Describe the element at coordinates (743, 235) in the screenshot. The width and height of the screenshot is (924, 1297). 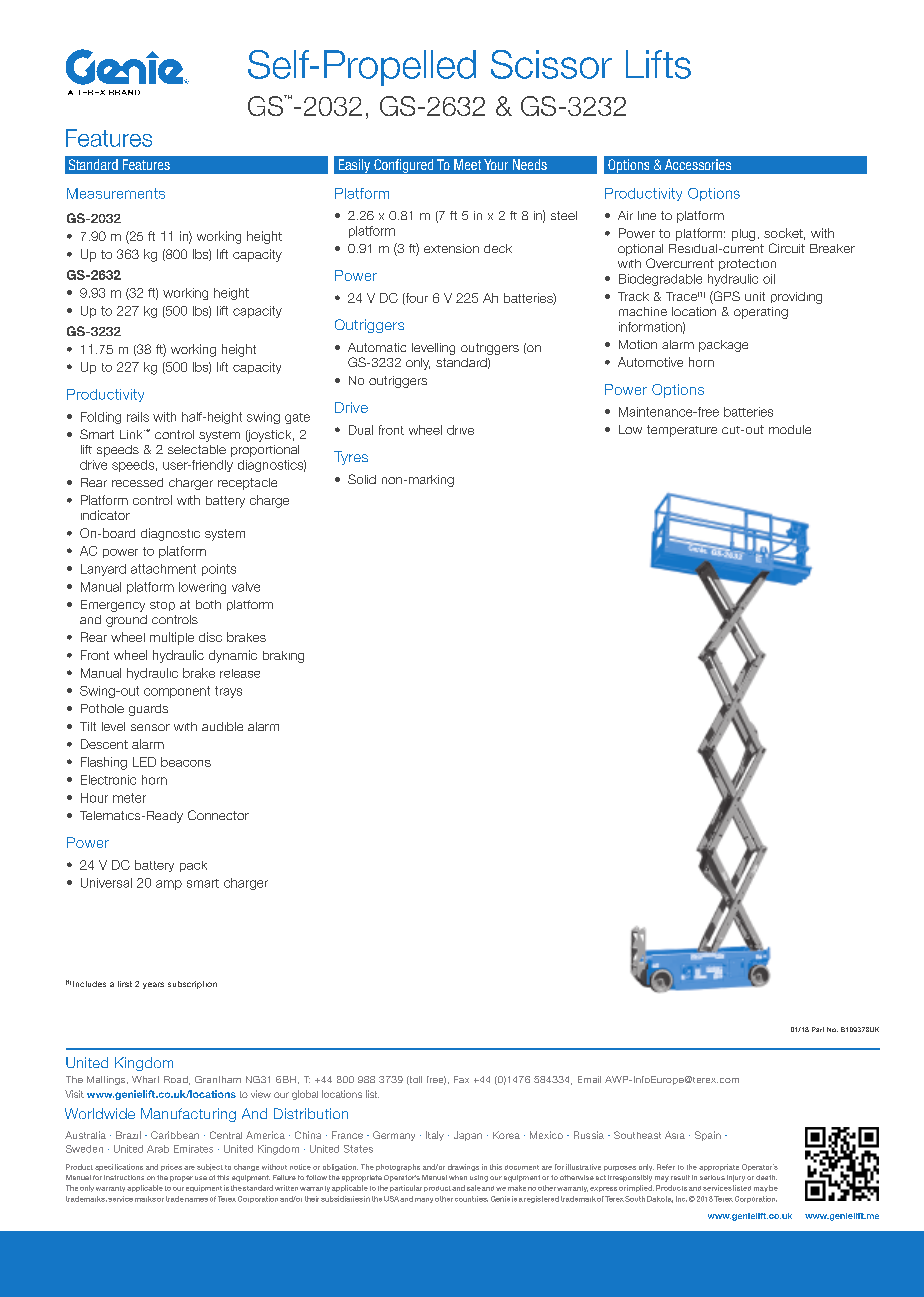
I see `plug` at that location.
